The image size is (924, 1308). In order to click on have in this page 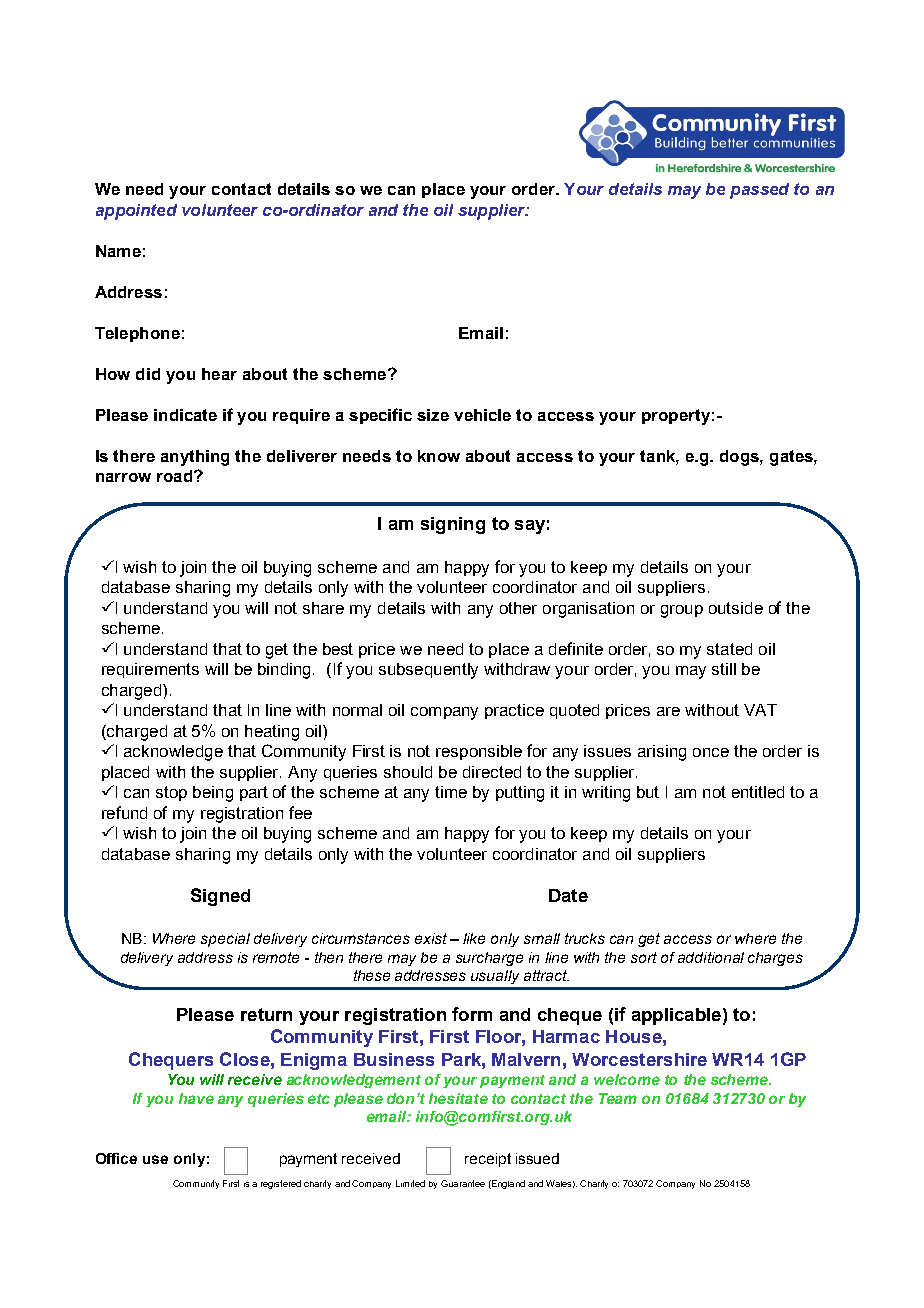, I will do `click(196, 1098)`.
